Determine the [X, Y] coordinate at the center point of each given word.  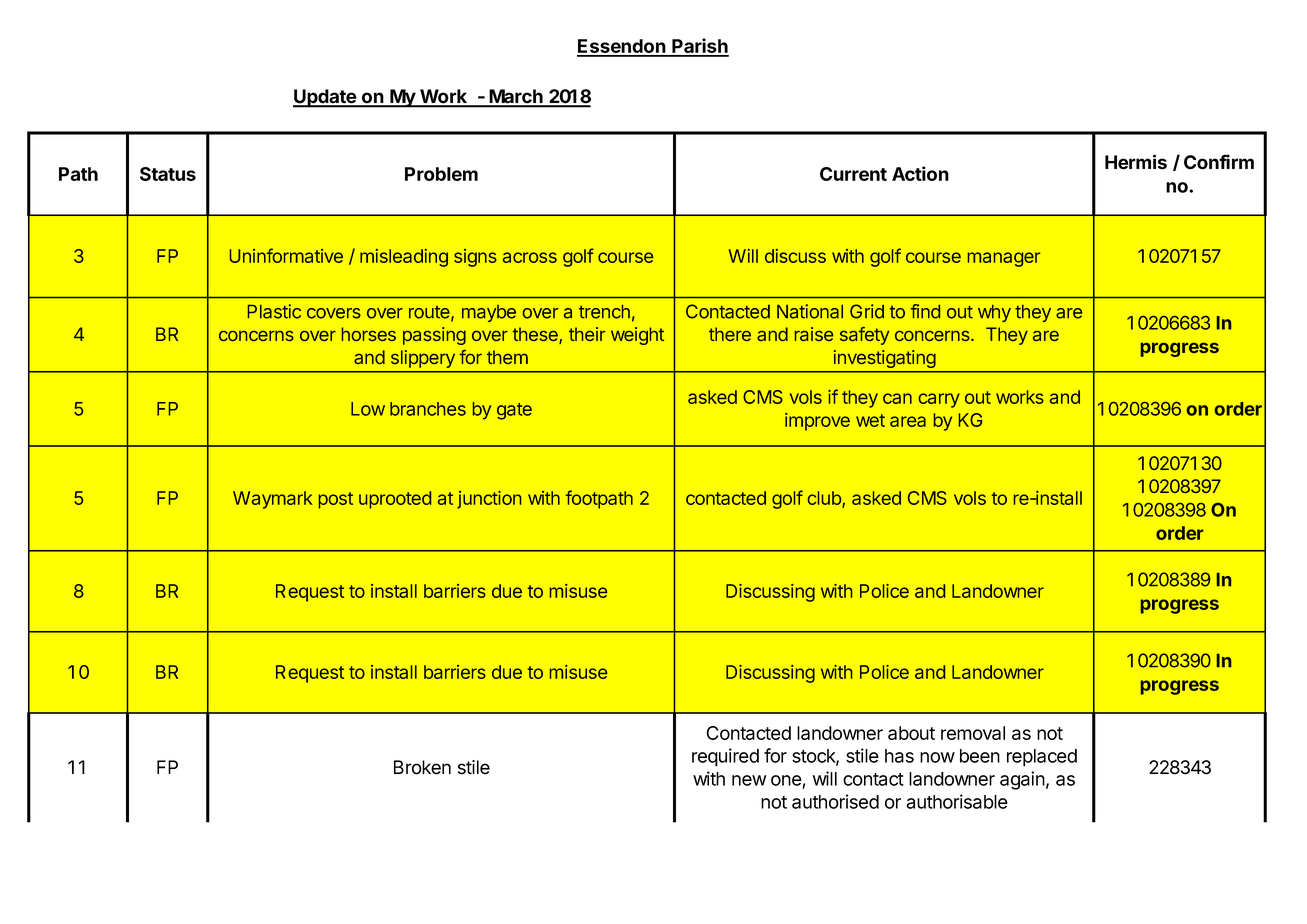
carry [939, 400]
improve [817, 422]
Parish [699, 47]
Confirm [1219, 162]
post [336, 500]
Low [368, 409]
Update [325, 98]
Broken [422, 767]
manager [1004, 259]
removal [973, 733]
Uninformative [286, 255]
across [530, 257]
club [825, 499]
